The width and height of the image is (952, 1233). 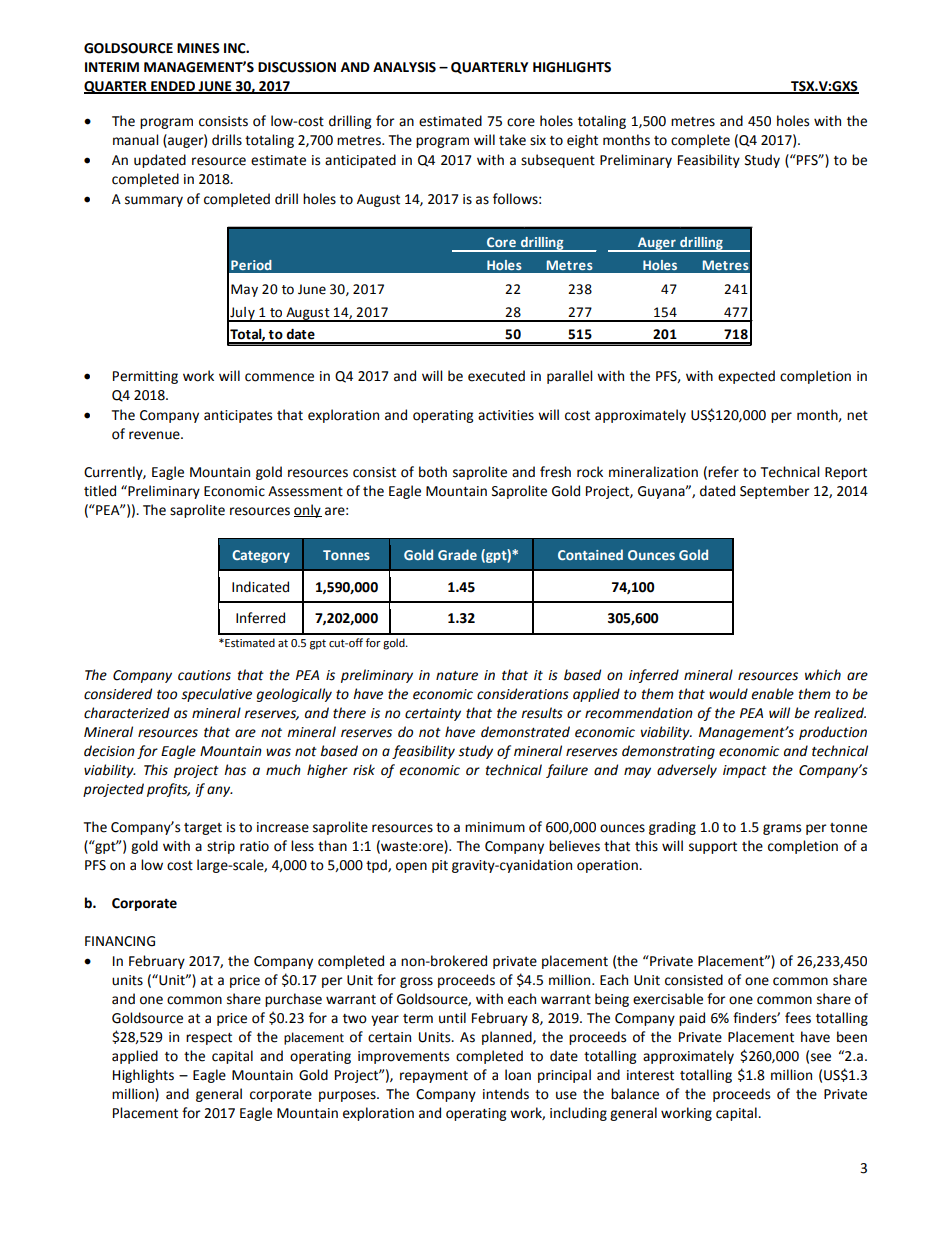 I want to click on September, so click(x=775, y=492).
